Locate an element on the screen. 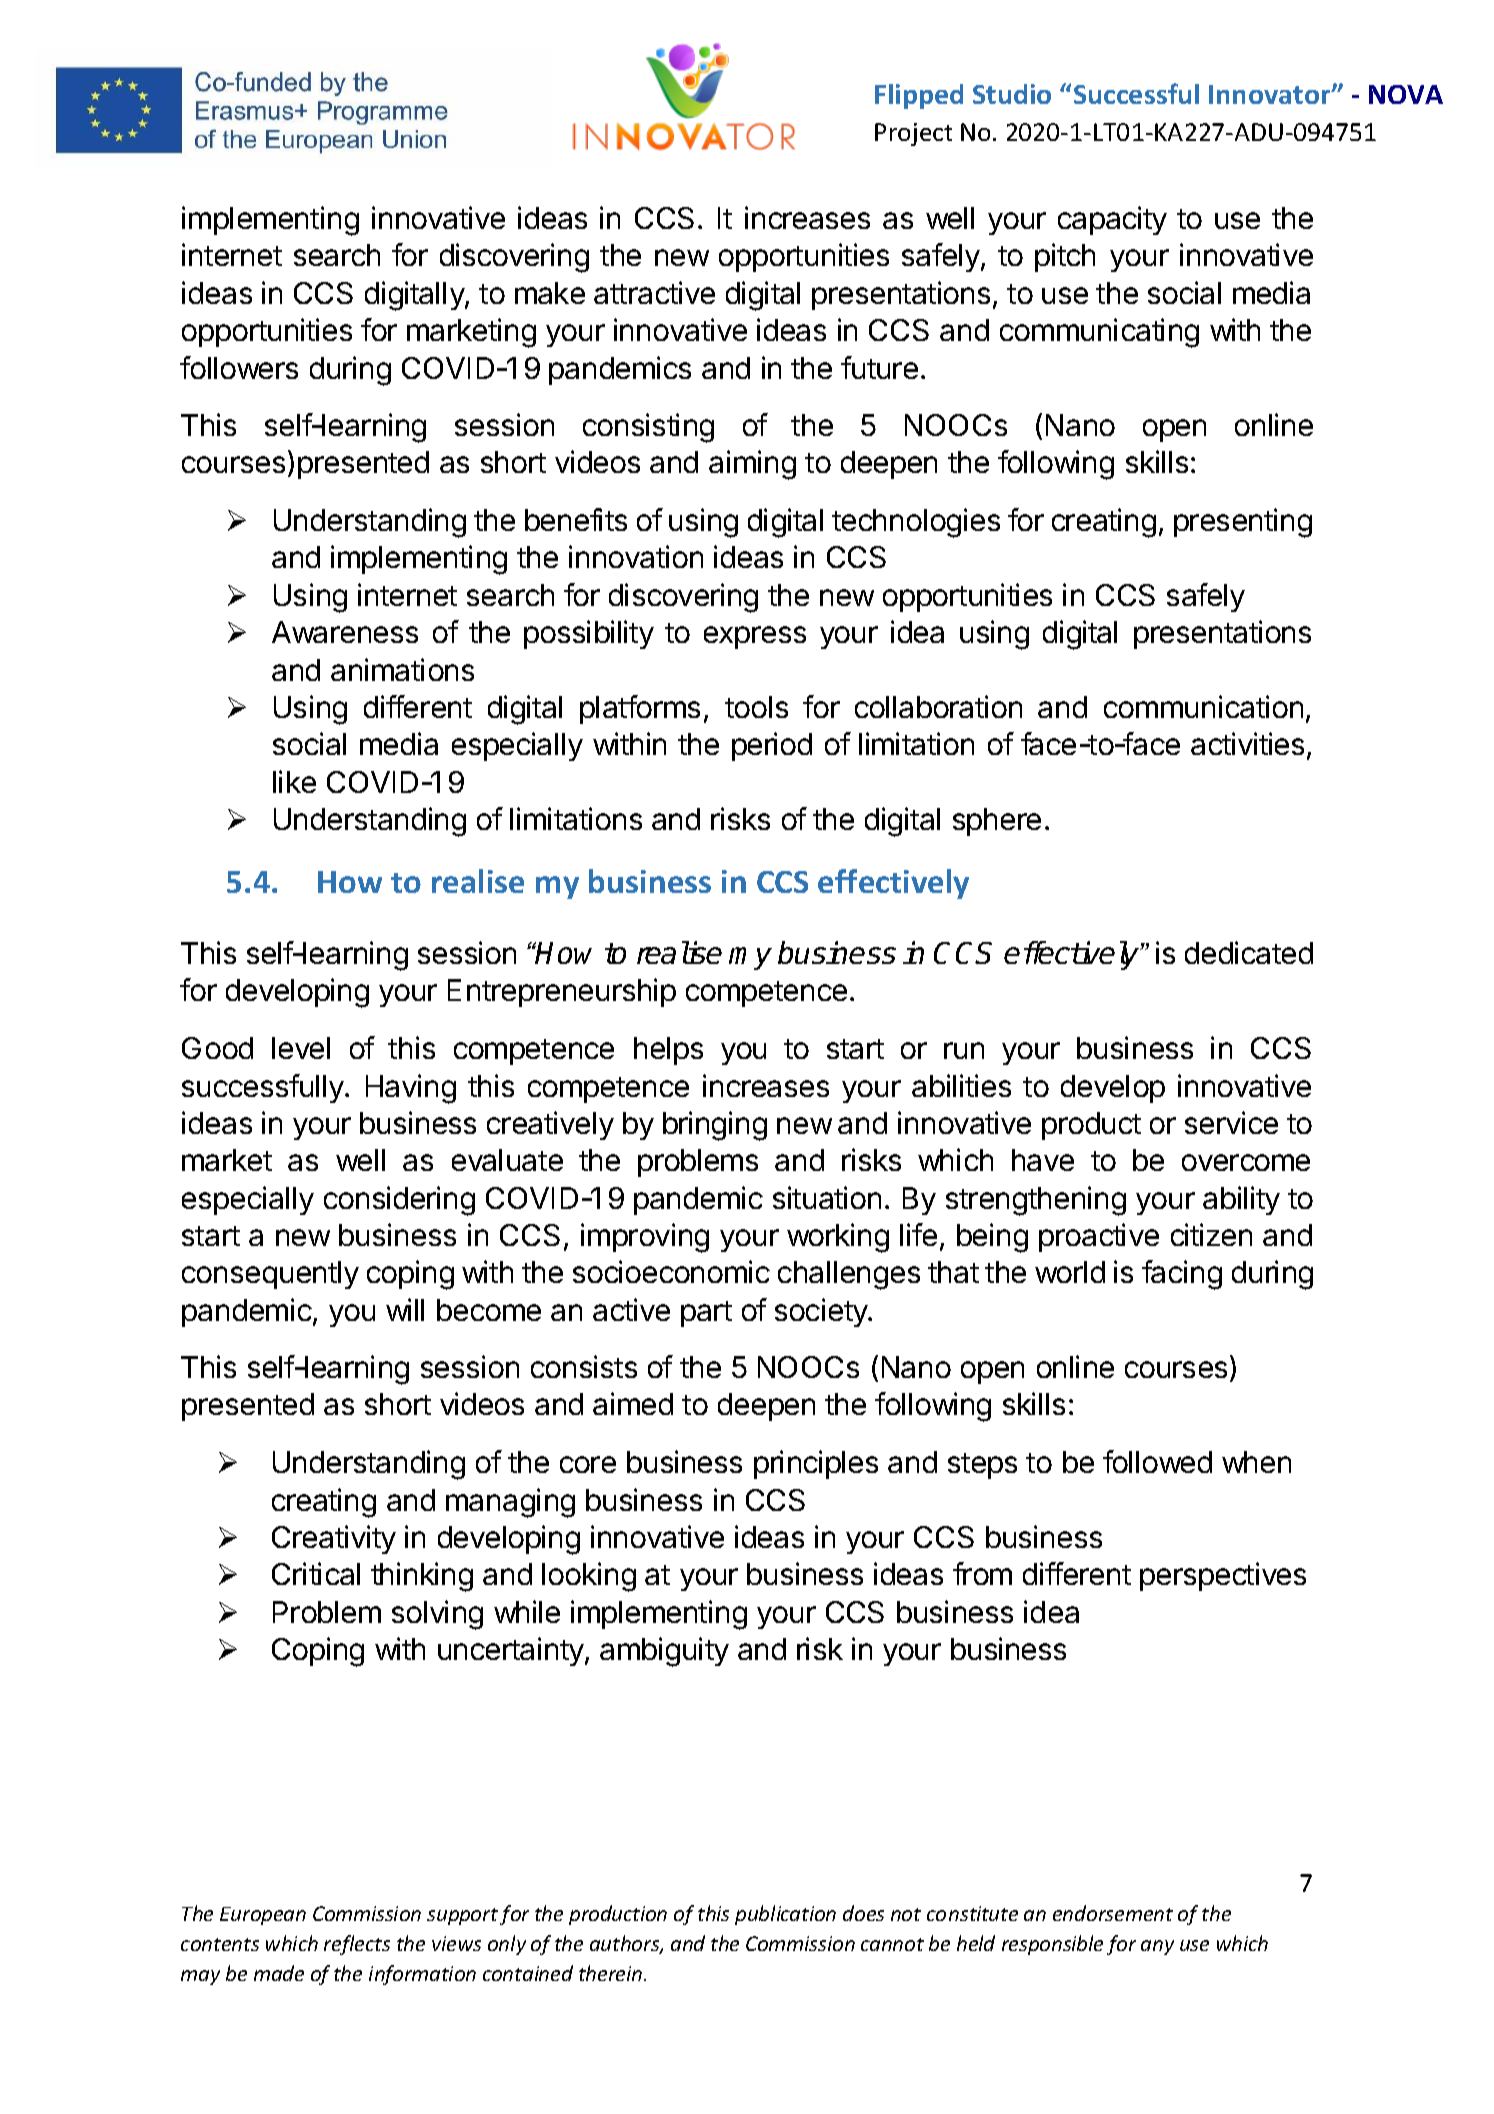  capacity is located at coordinates (1112, 220).
